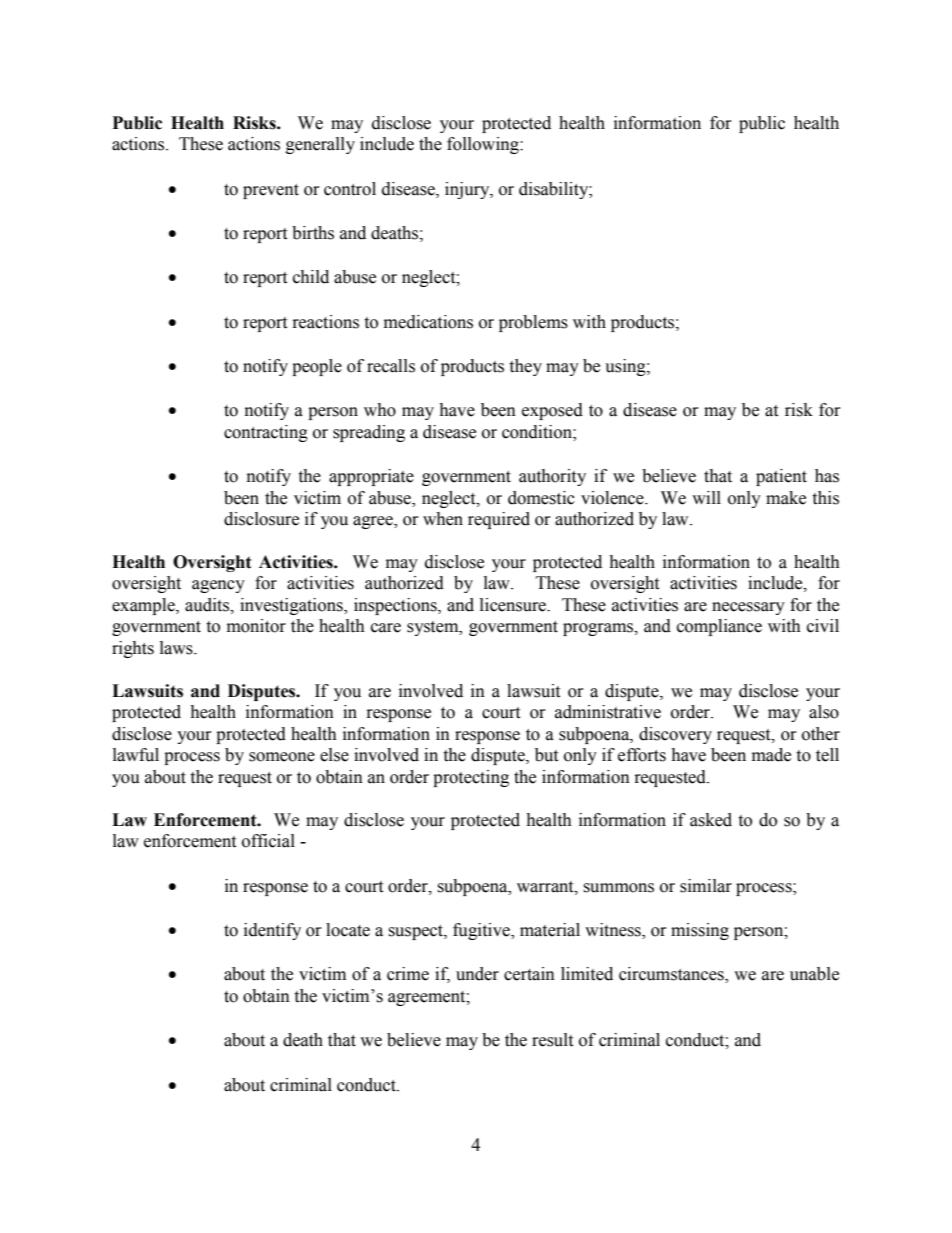 Image resolution: width=952 pixels, height=1233 pixels. Describe the element at coordinates (814, 974) in the screenshot. I see `unable` at that location.
